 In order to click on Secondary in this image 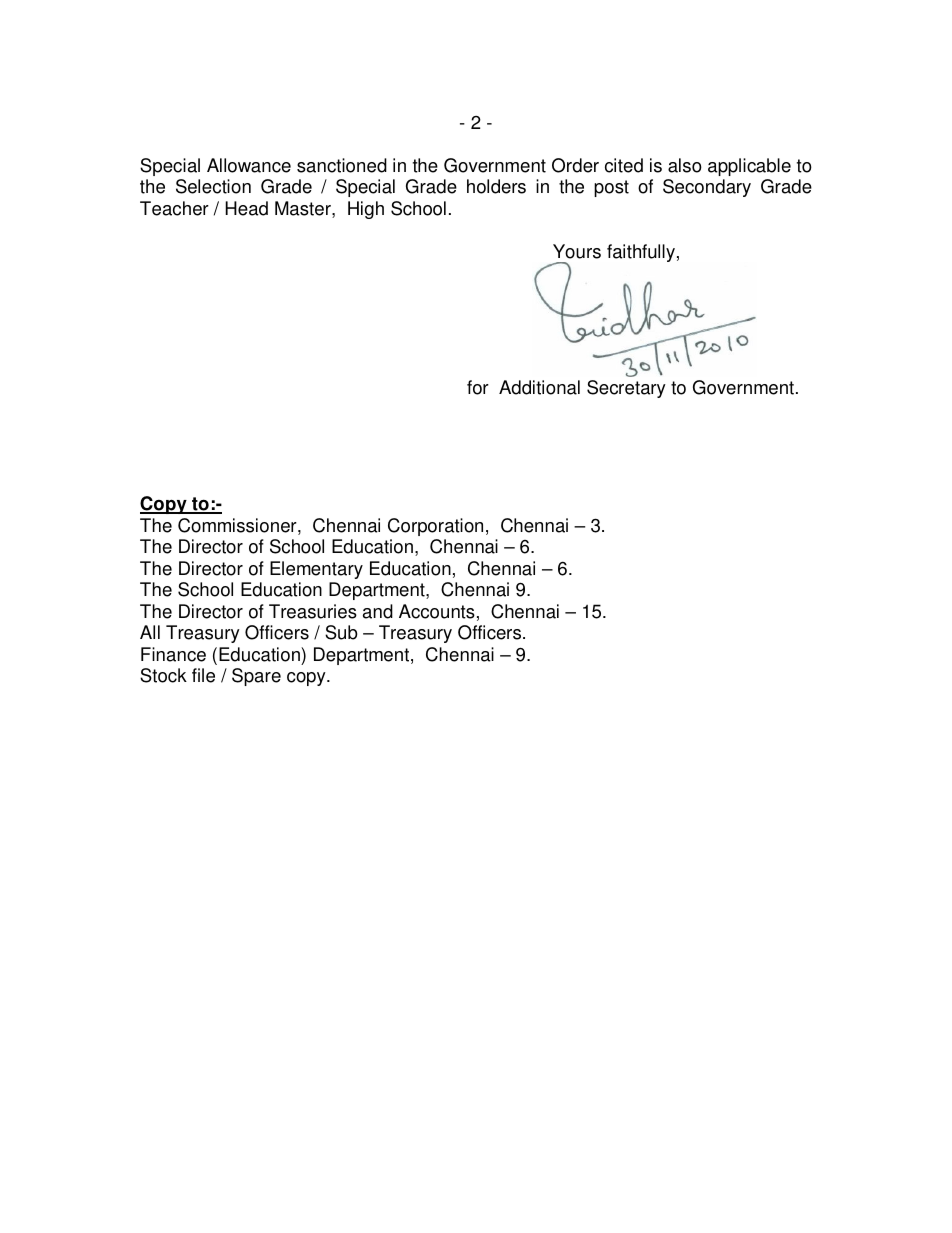, I will do `click(707, 188)`.
